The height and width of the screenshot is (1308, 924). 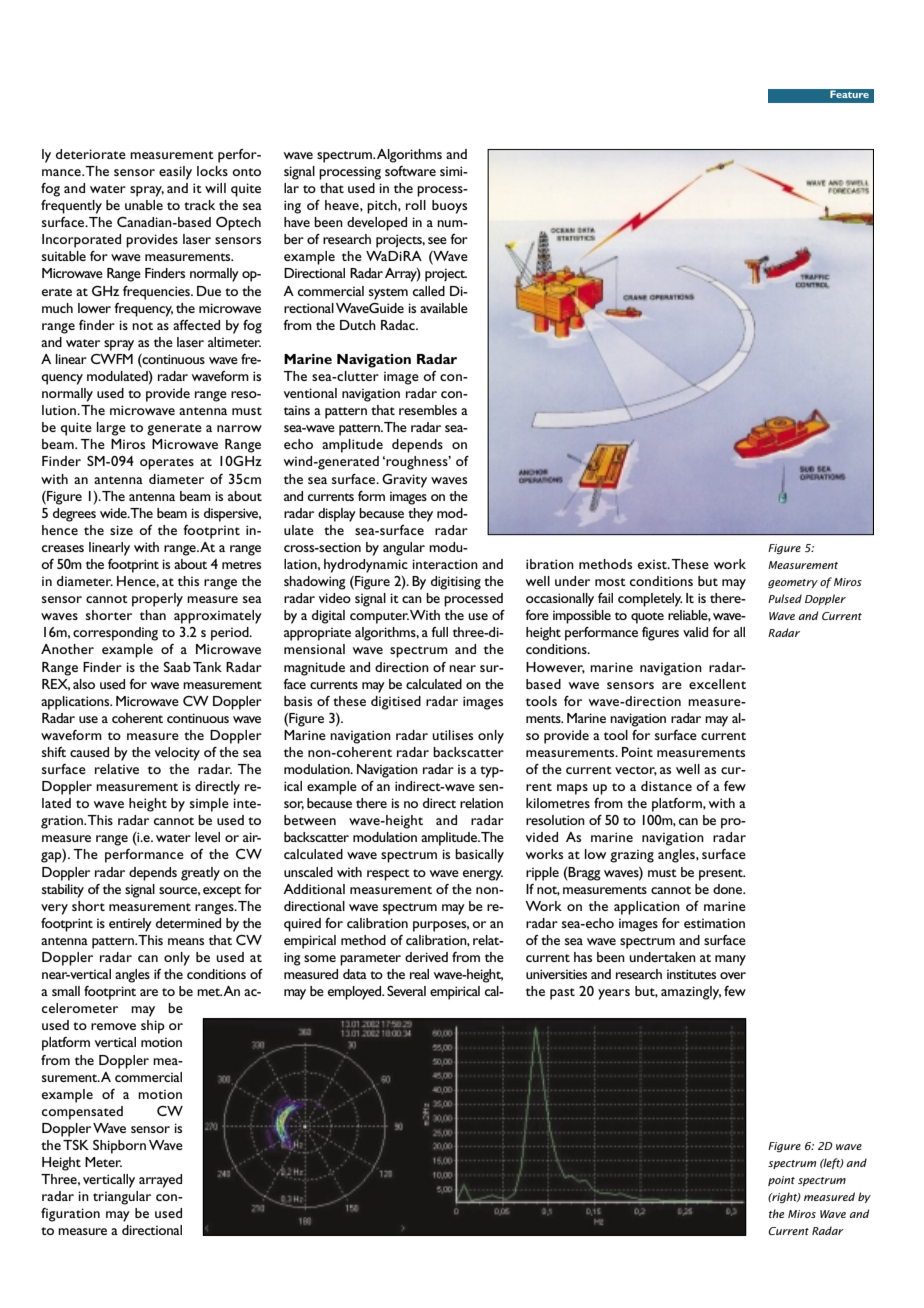 I want to click on completely, so click(x=650, y=600).
